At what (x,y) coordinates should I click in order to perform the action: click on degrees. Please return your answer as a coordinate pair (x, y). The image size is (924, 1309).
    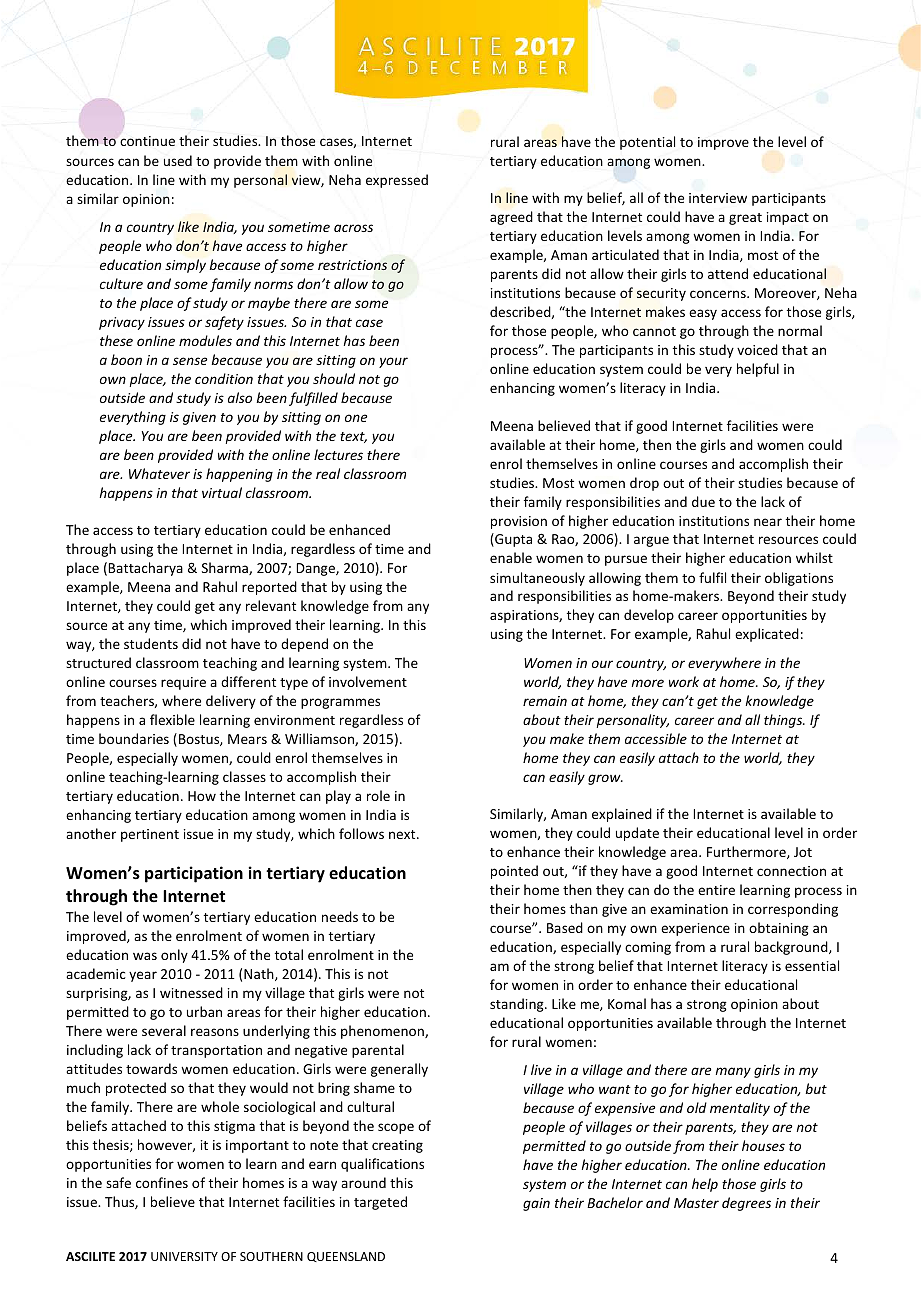
    Looking at the image, I should click on (746, 1204).
